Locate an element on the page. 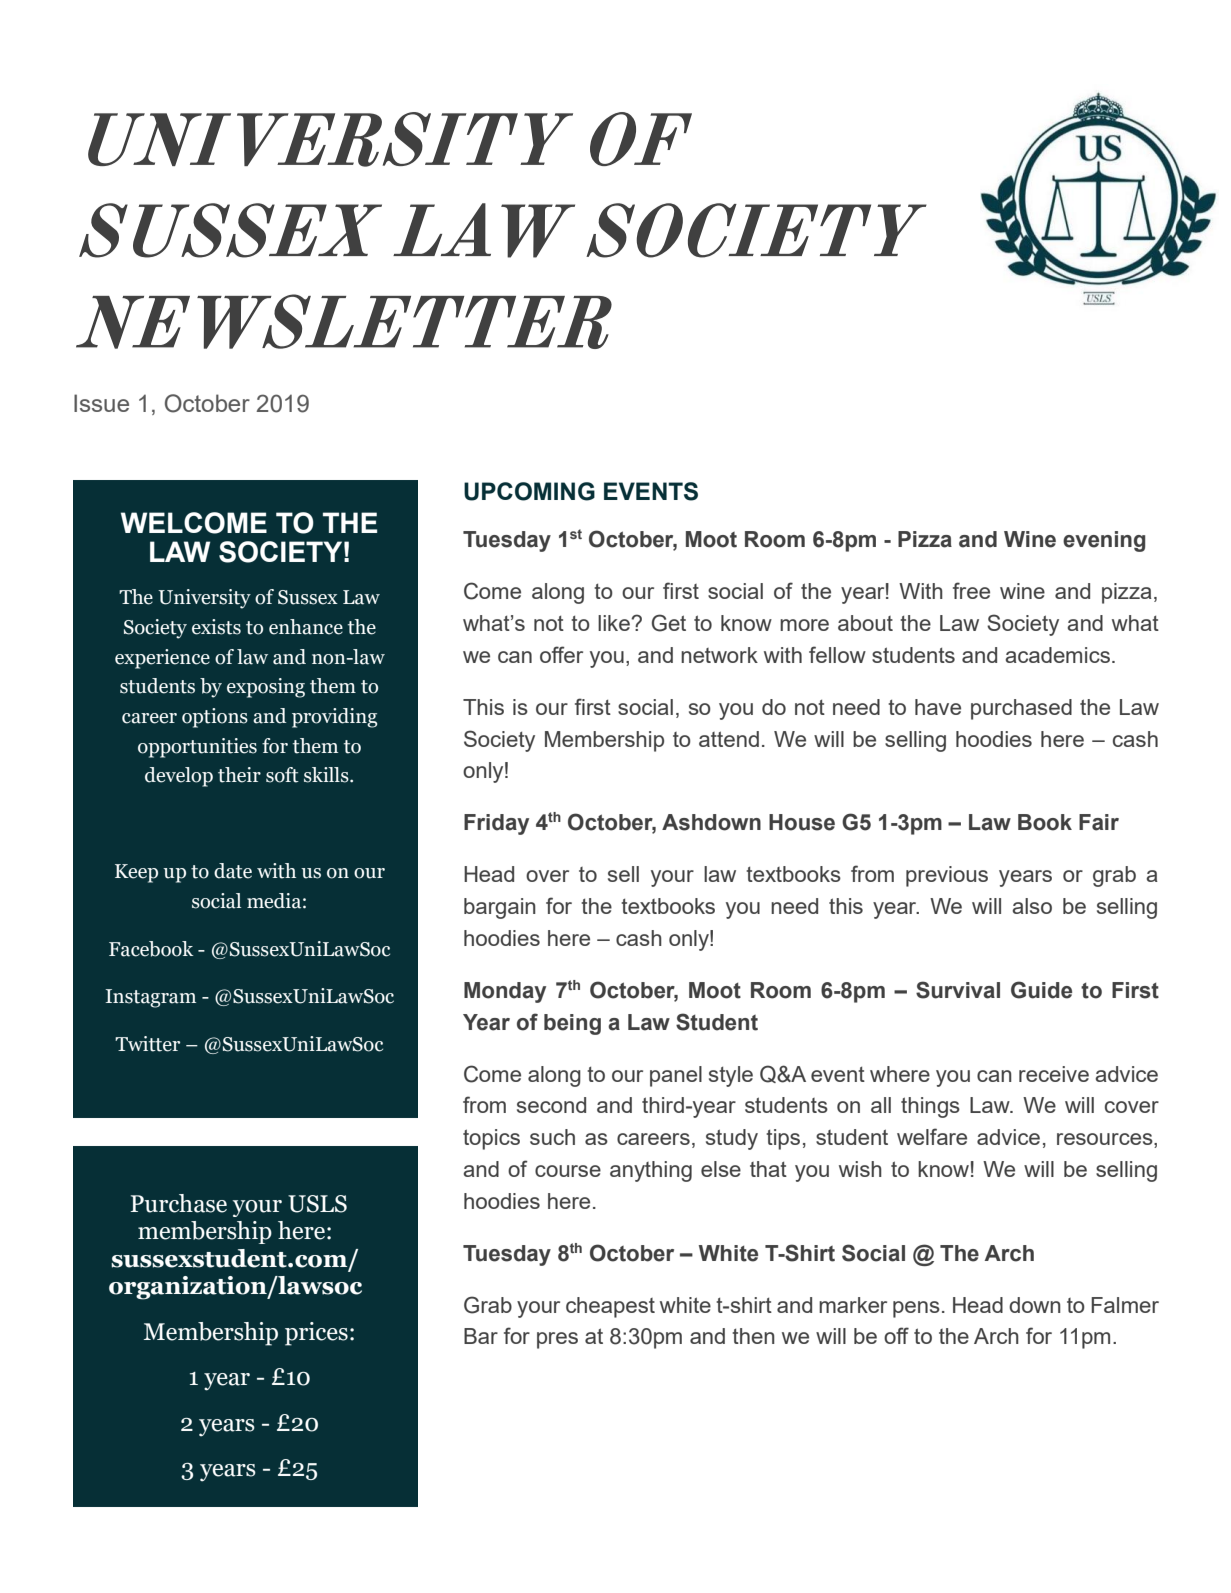 The height and width of the page is (1593, 1231). evening is located at coordinates (1104, 541).
